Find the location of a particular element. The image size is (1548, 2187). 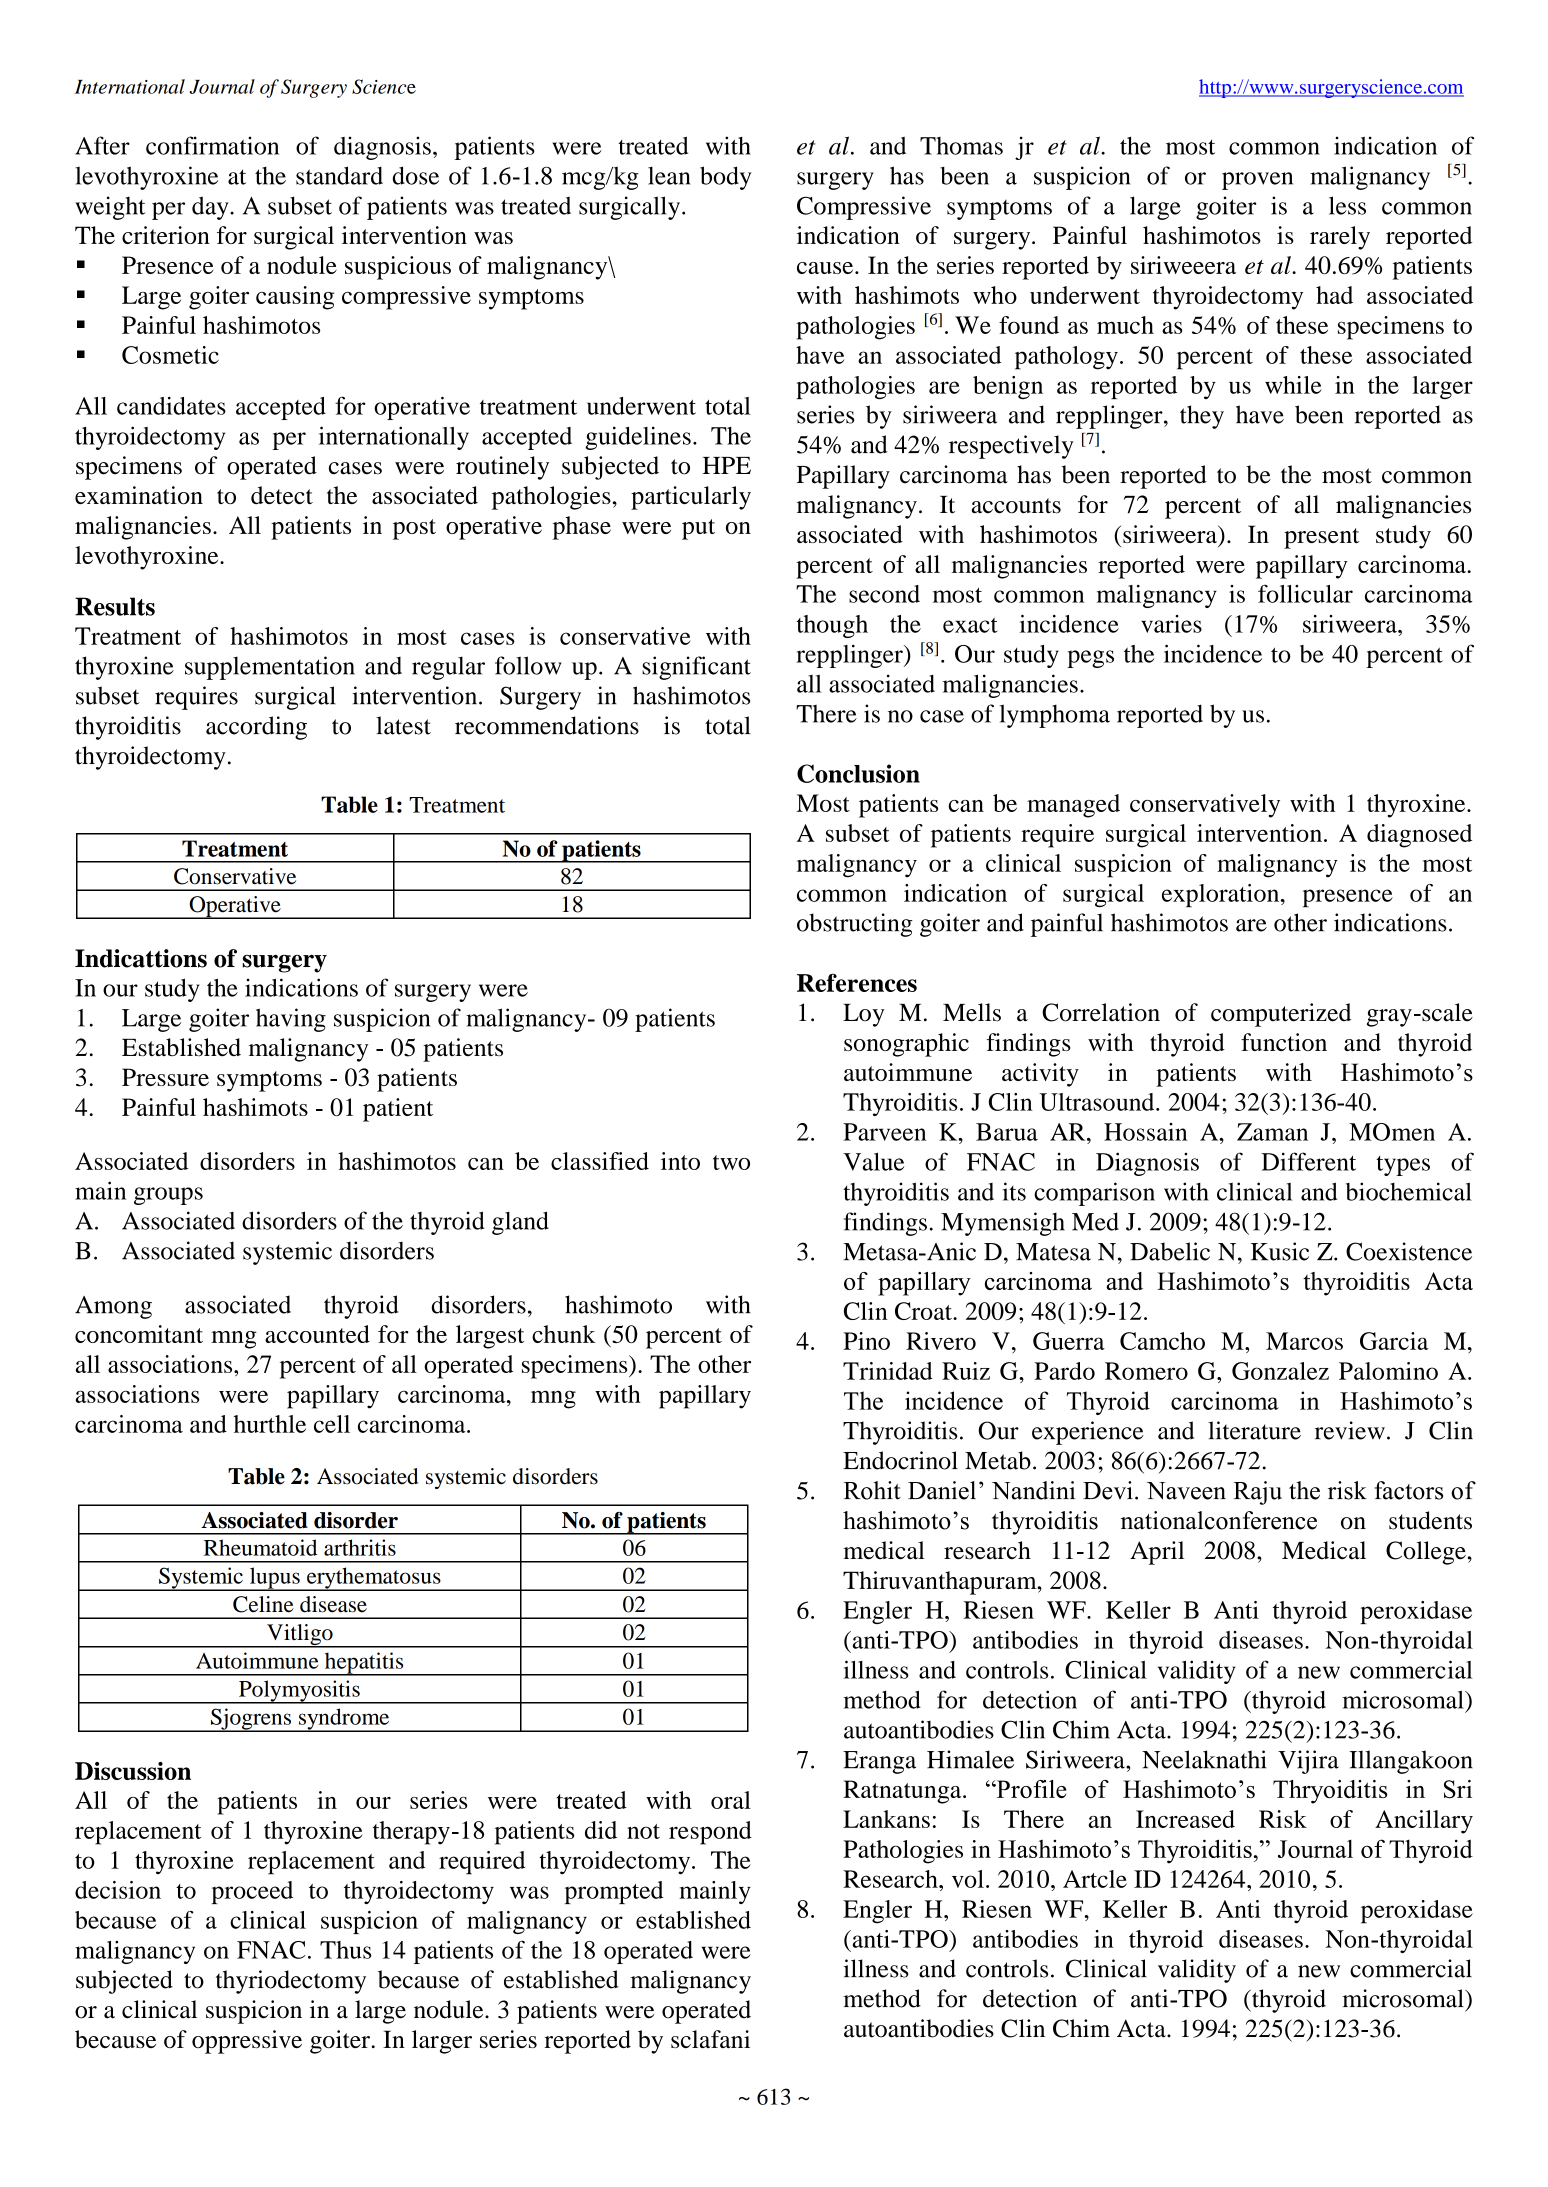

oppressive is located at coordinates (247, 2042).
